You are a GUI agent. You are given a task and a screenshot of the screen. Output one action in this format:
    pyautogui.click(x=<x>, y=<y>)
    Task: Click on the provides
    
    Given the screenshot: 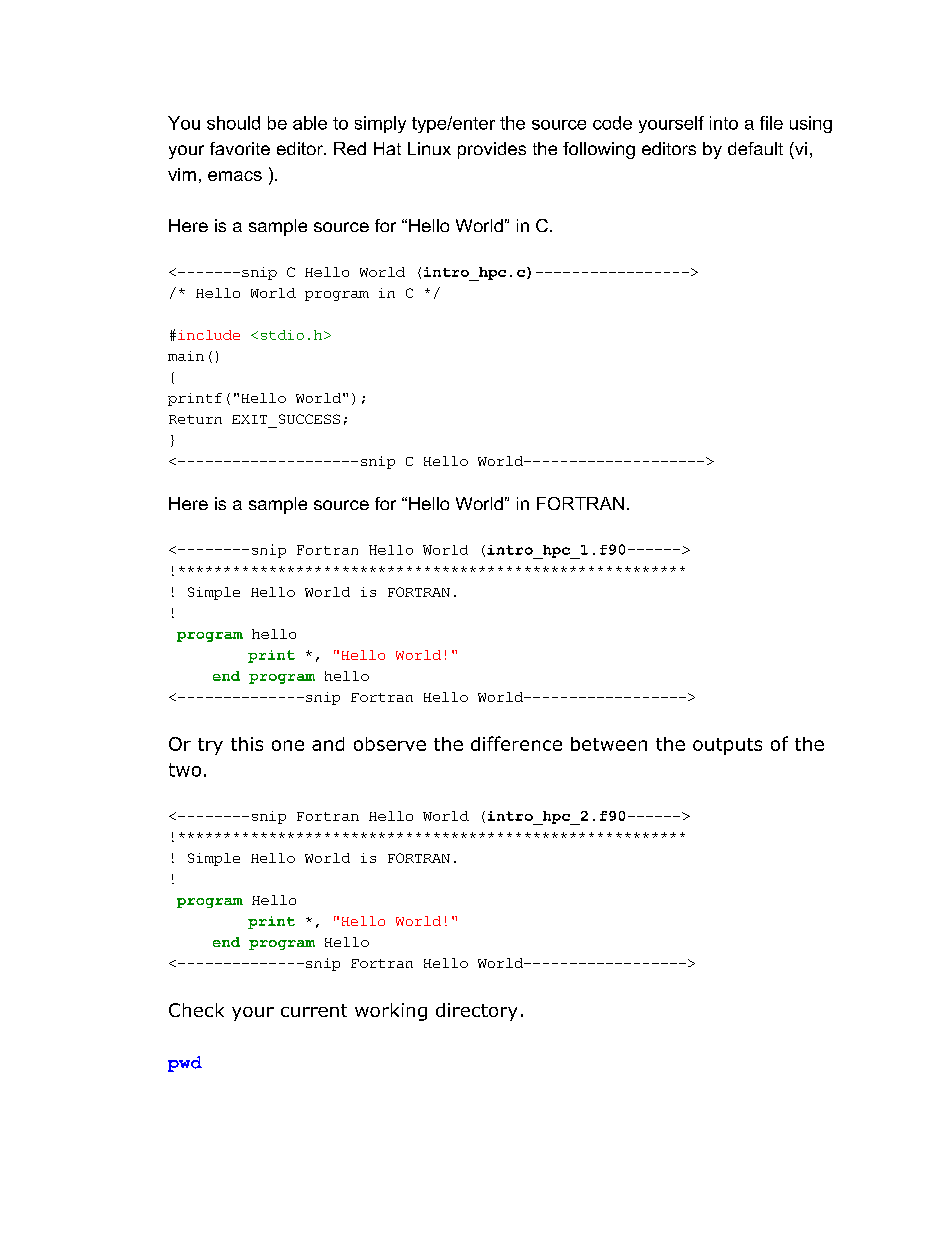 What is the action you would take?
    pyautogui.click(x=492, y=150)
